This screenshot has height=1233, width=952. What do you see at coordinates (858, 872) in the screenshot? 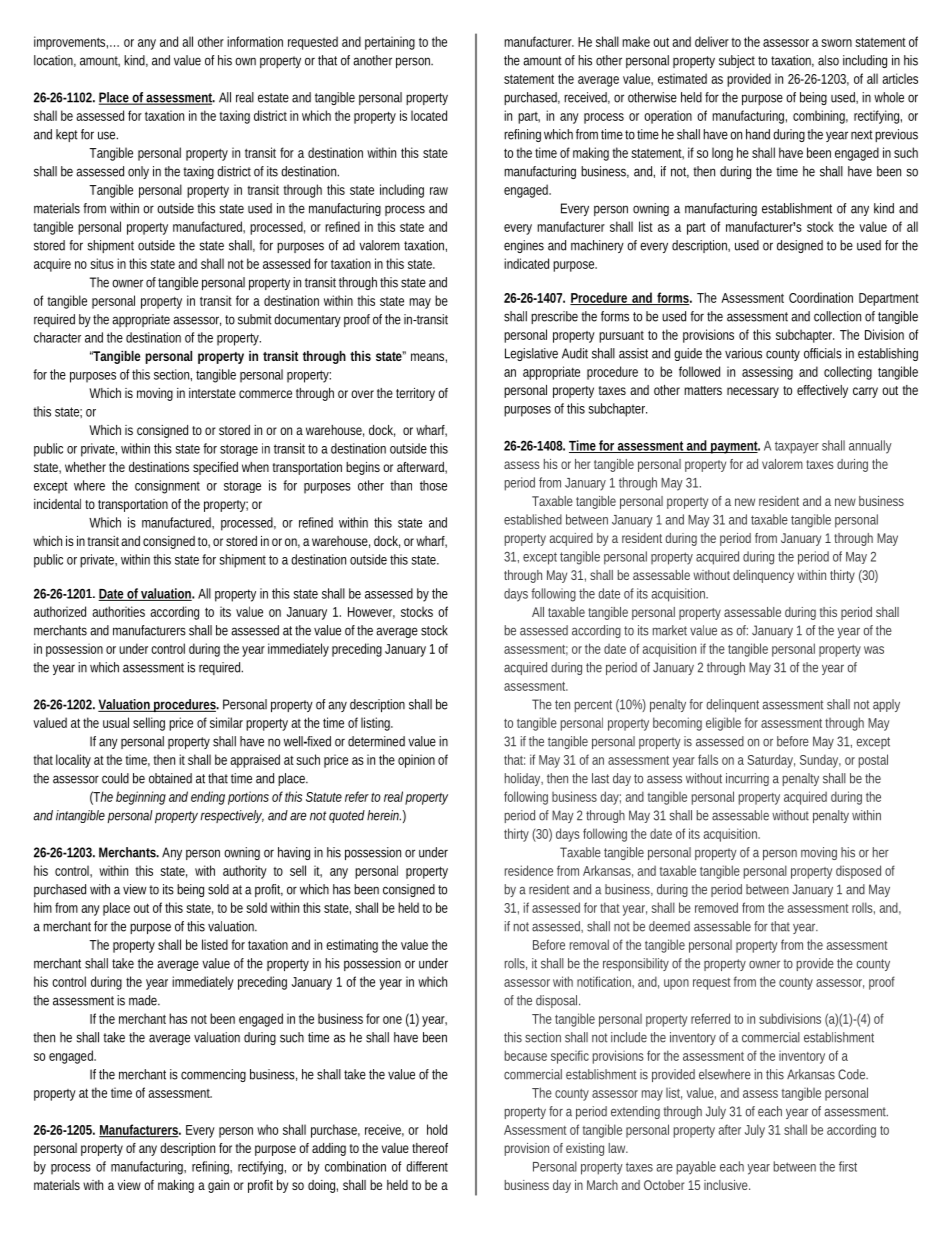
I see `disposed` at bounding box center [858, 872].
